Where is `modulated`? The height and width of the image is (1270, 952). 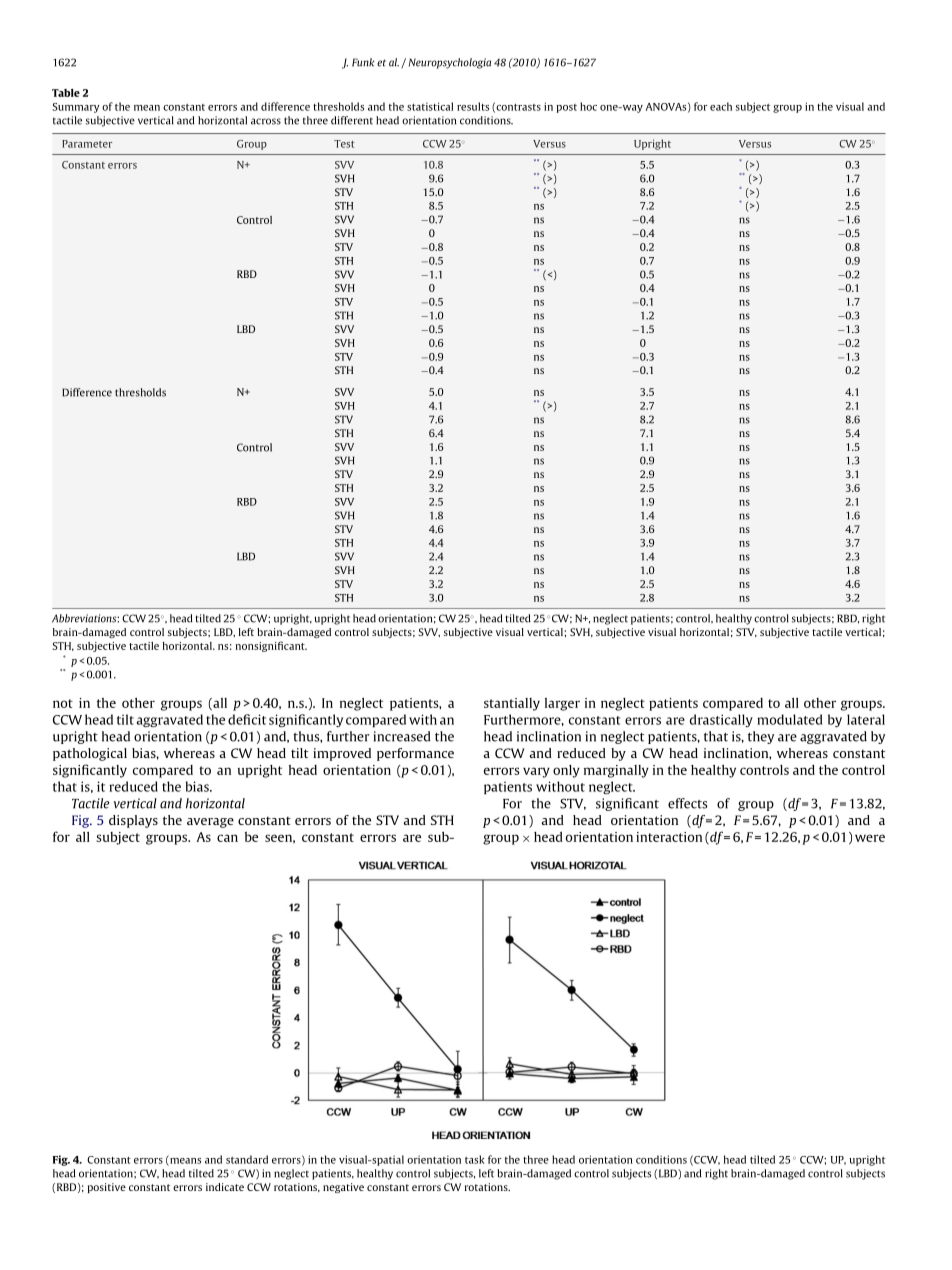
modulated is located at coordinates (789, 719).
